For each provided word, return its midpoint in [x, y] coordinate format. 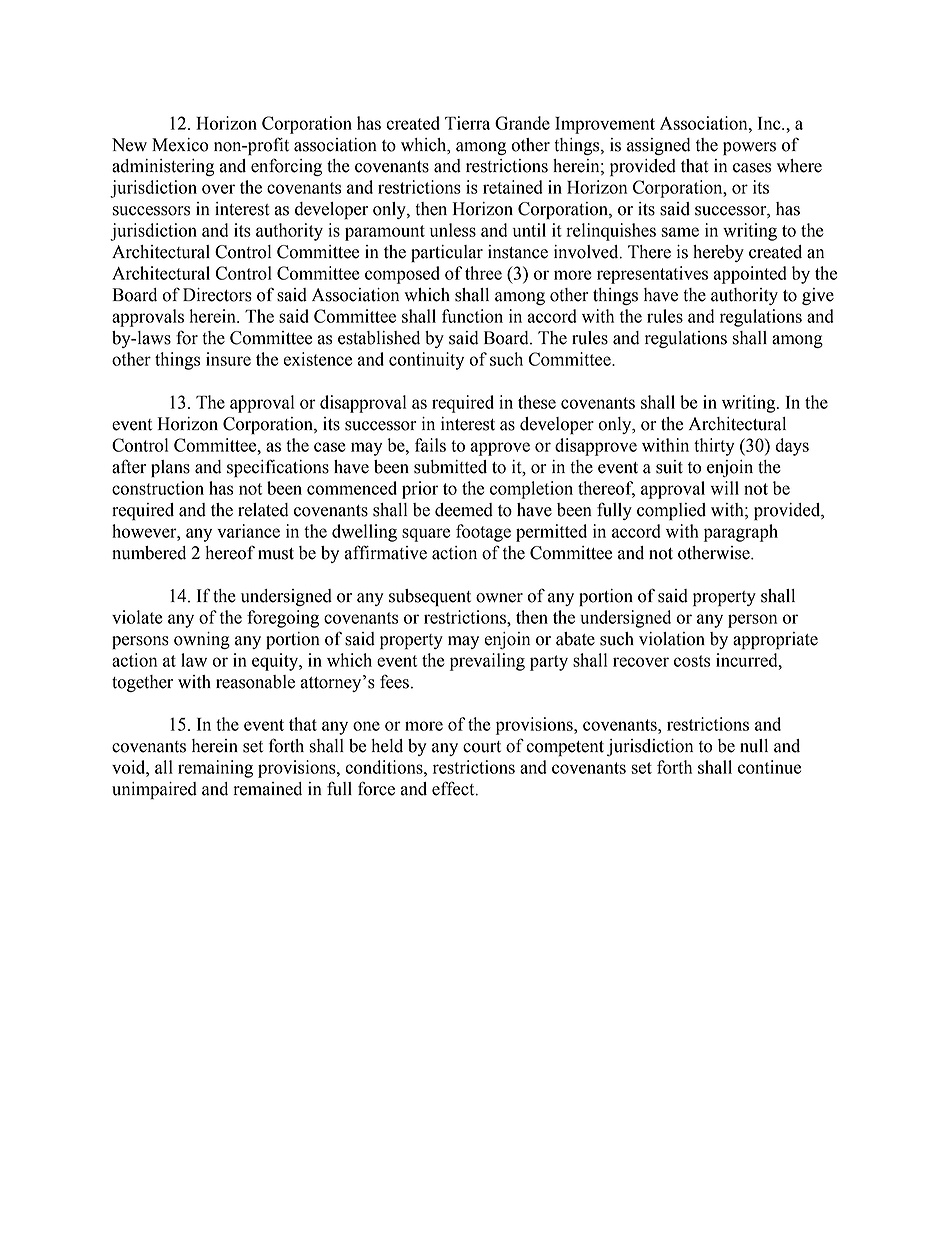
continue [769, 767]
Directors [217, 295]
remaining [215, 769]
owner [499, 598]
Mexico [180, 145]
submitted [450, 467]
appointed [750, 275]
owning [202, 640]
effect [454, 788]
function [472, 316]
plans [170, 468]
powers [749, 148]
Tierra [467, 123]
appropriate [775, 640]
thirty [714, 447]
